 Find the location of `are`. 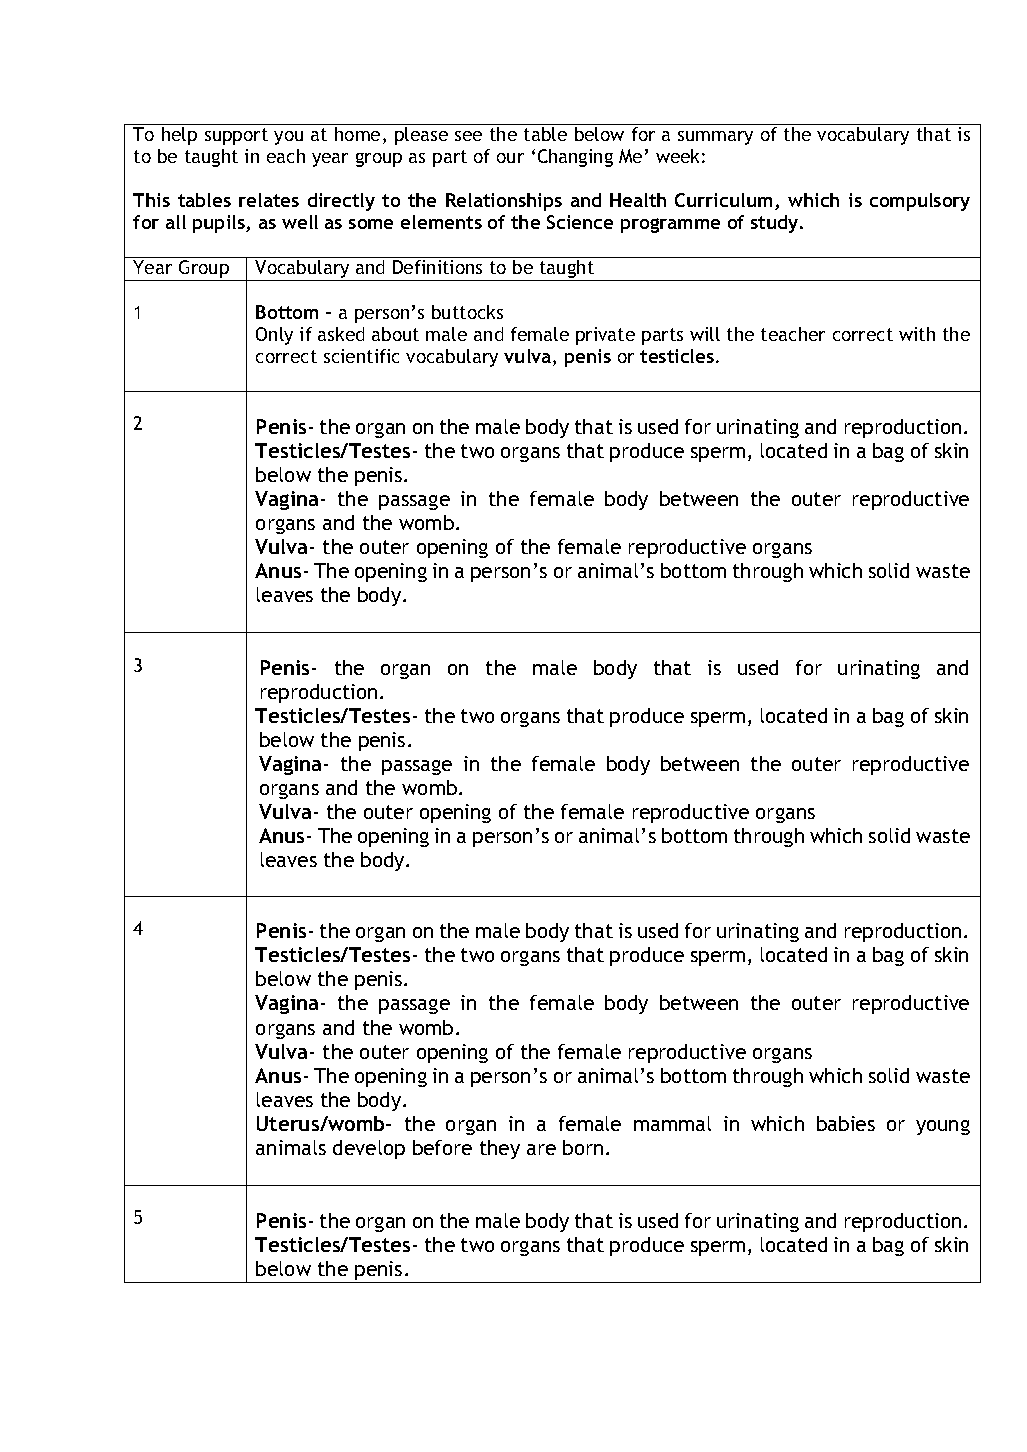

are is located at coordinates (541, 1149).
